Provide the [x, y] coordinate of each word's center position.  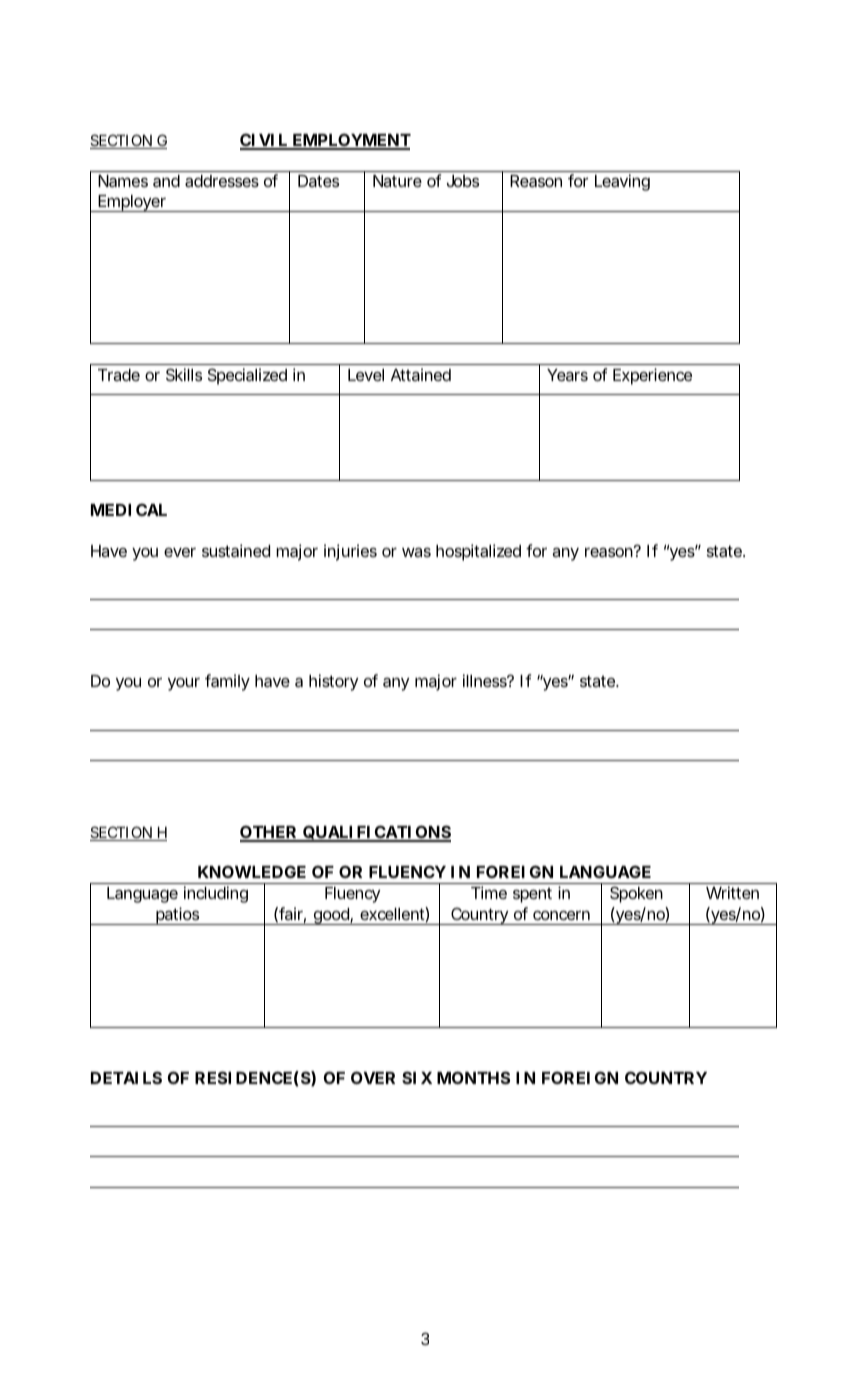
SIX [417, 1077]
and [166, 181]
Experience [652, 376]
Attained [421, 374]
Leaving [622, 182]
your [184, 684]
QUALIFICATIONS [376, 833]
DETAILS [126, 1077]
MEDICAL [129, 509]
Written [732, 892]
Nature [397, 181]
